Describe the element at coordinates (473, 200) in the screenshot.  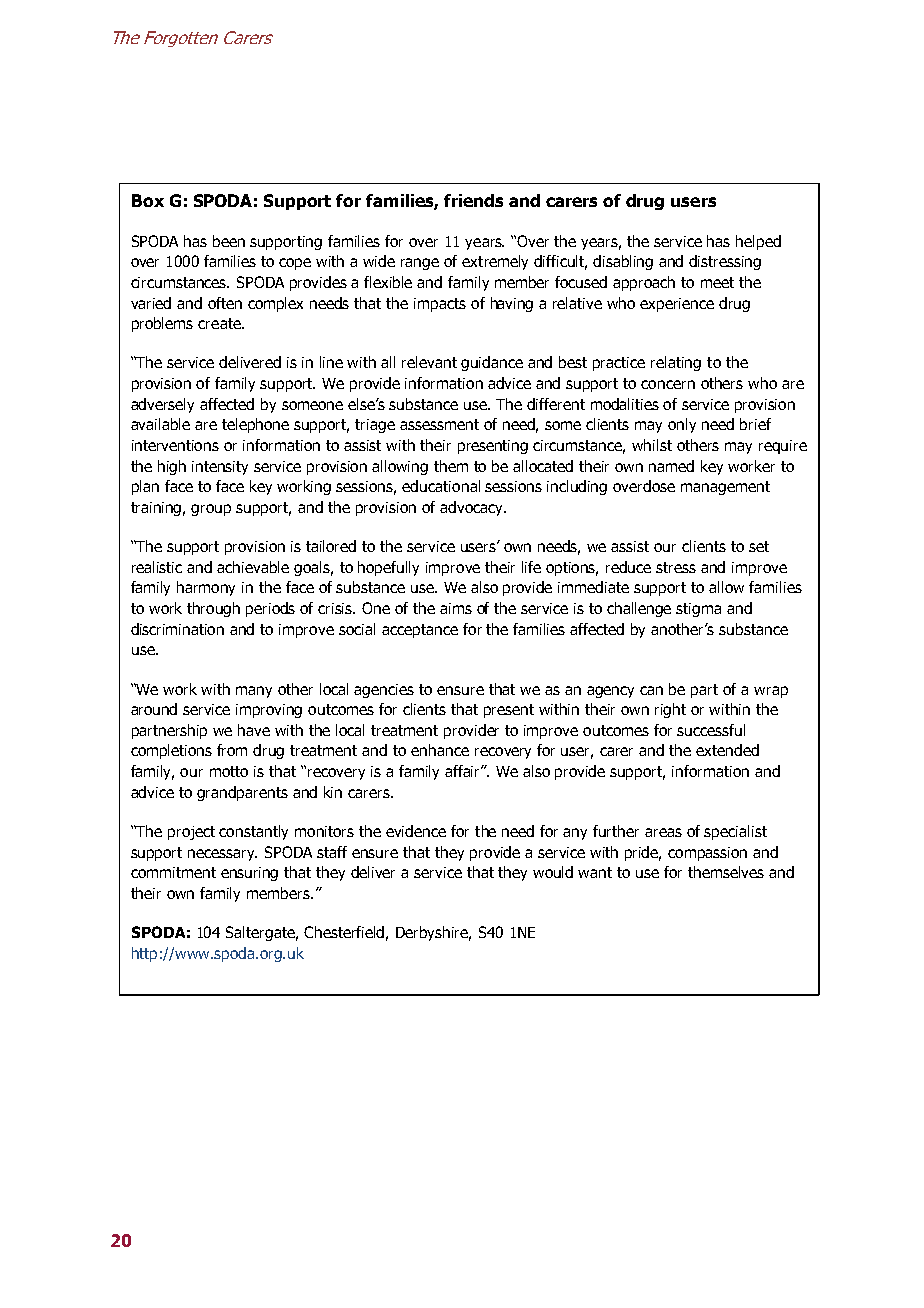
I see `friends` at that location.
